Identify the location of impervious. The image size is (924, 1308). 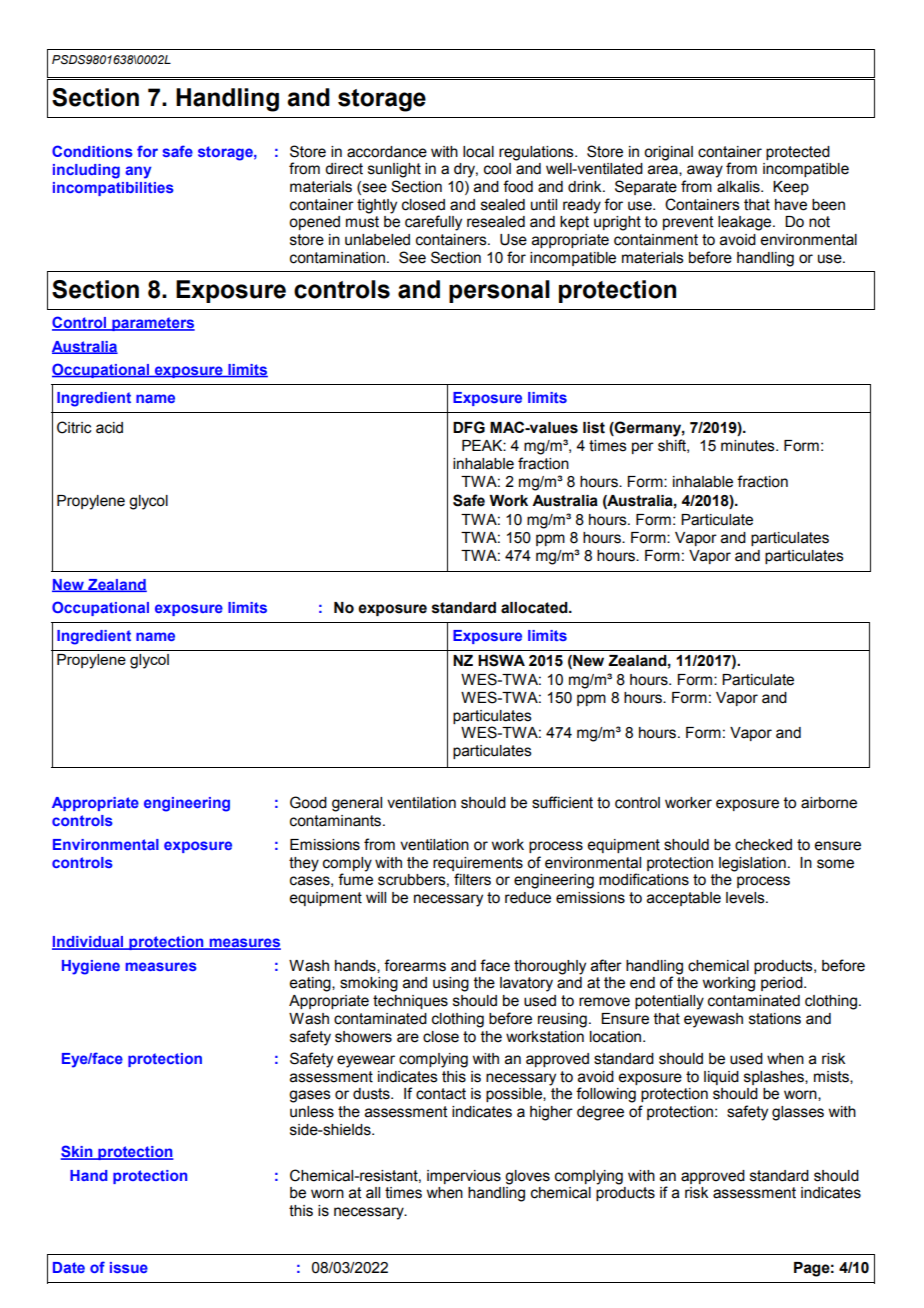
(464, 1177).
